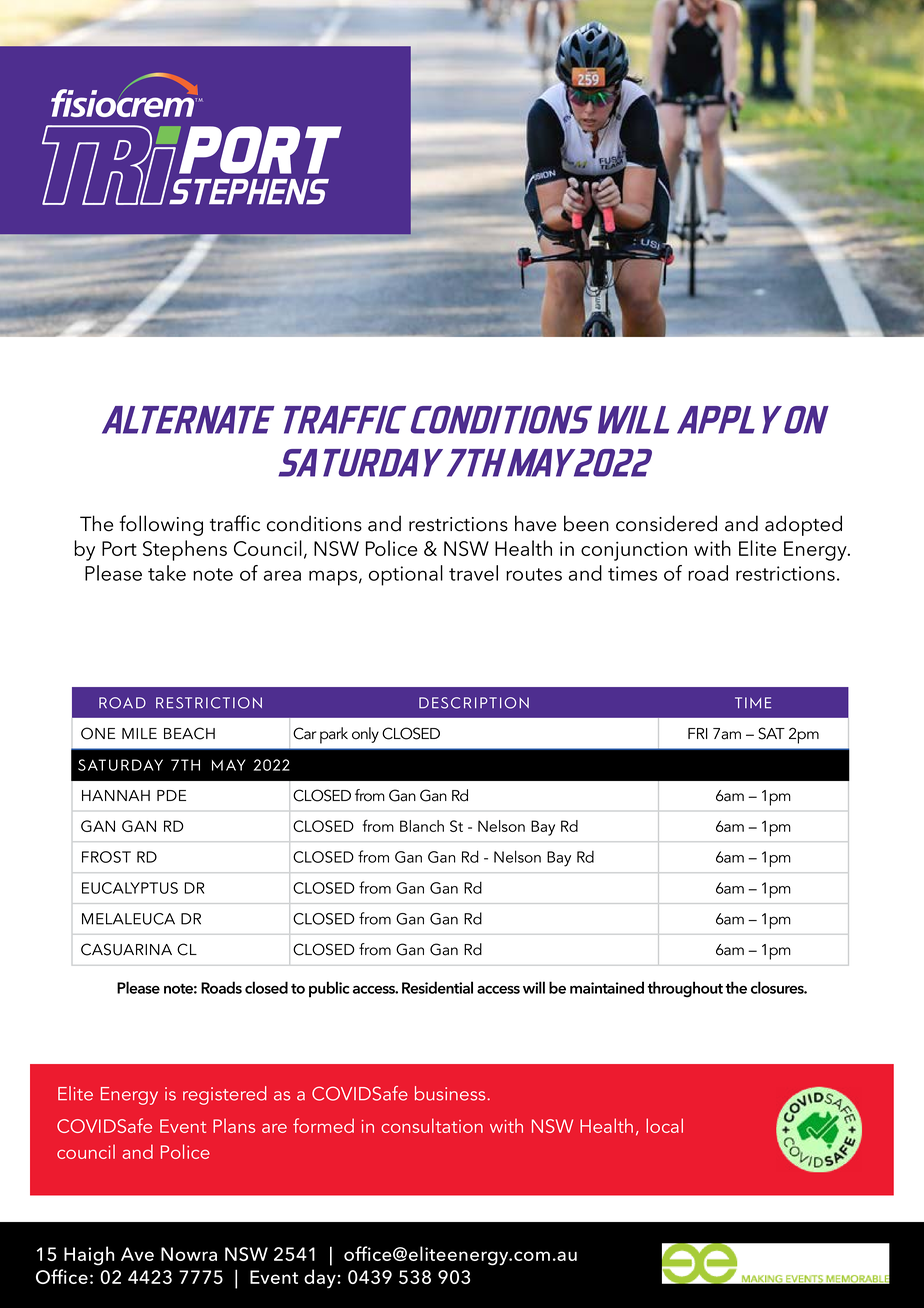 This screenshot has height=1308, width=924. Describe the element at coordinates (666, 523) in the screenshot. I see `considered` at that location.
